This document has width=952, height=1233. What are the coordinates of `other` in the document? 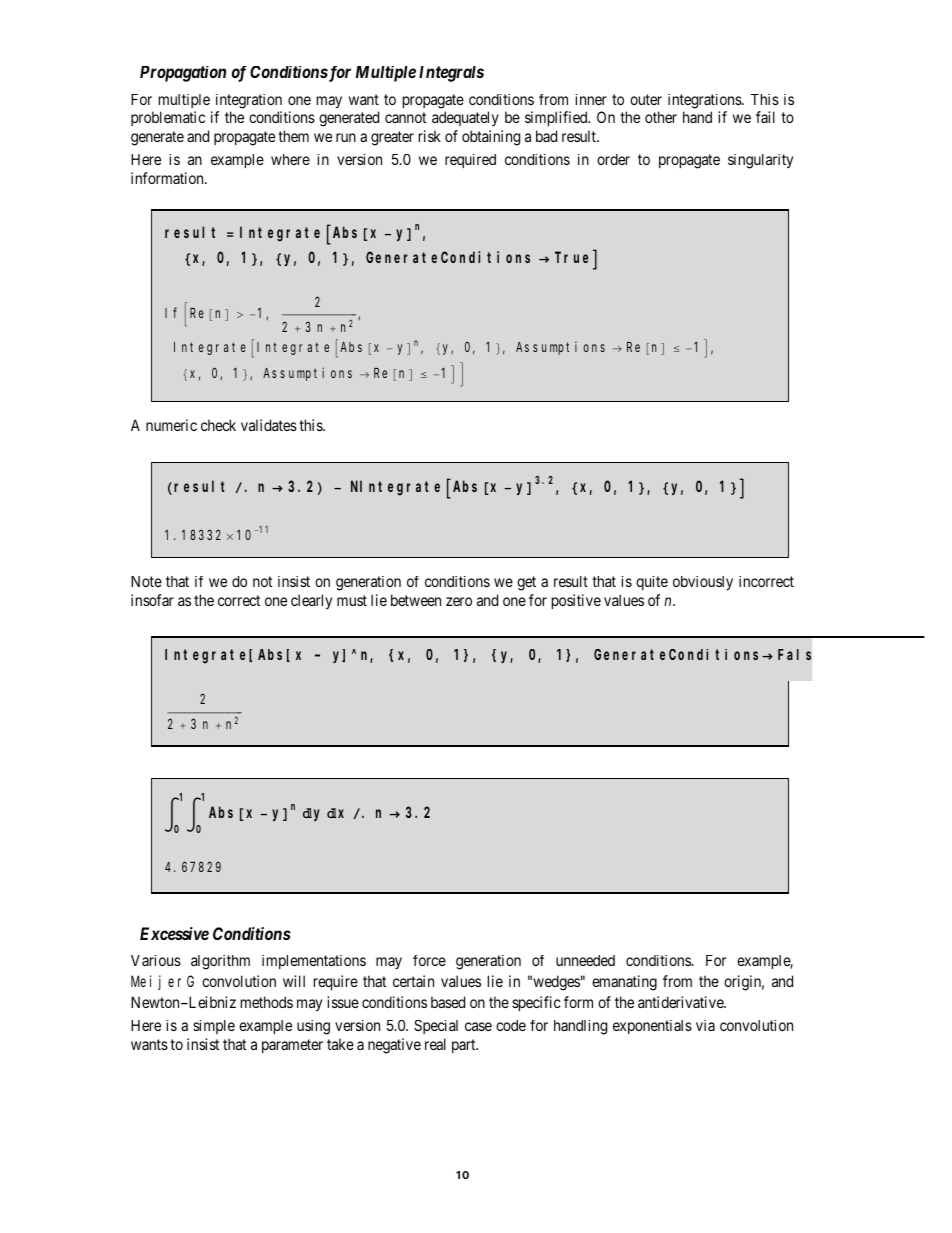 It's located at (661, 117).
